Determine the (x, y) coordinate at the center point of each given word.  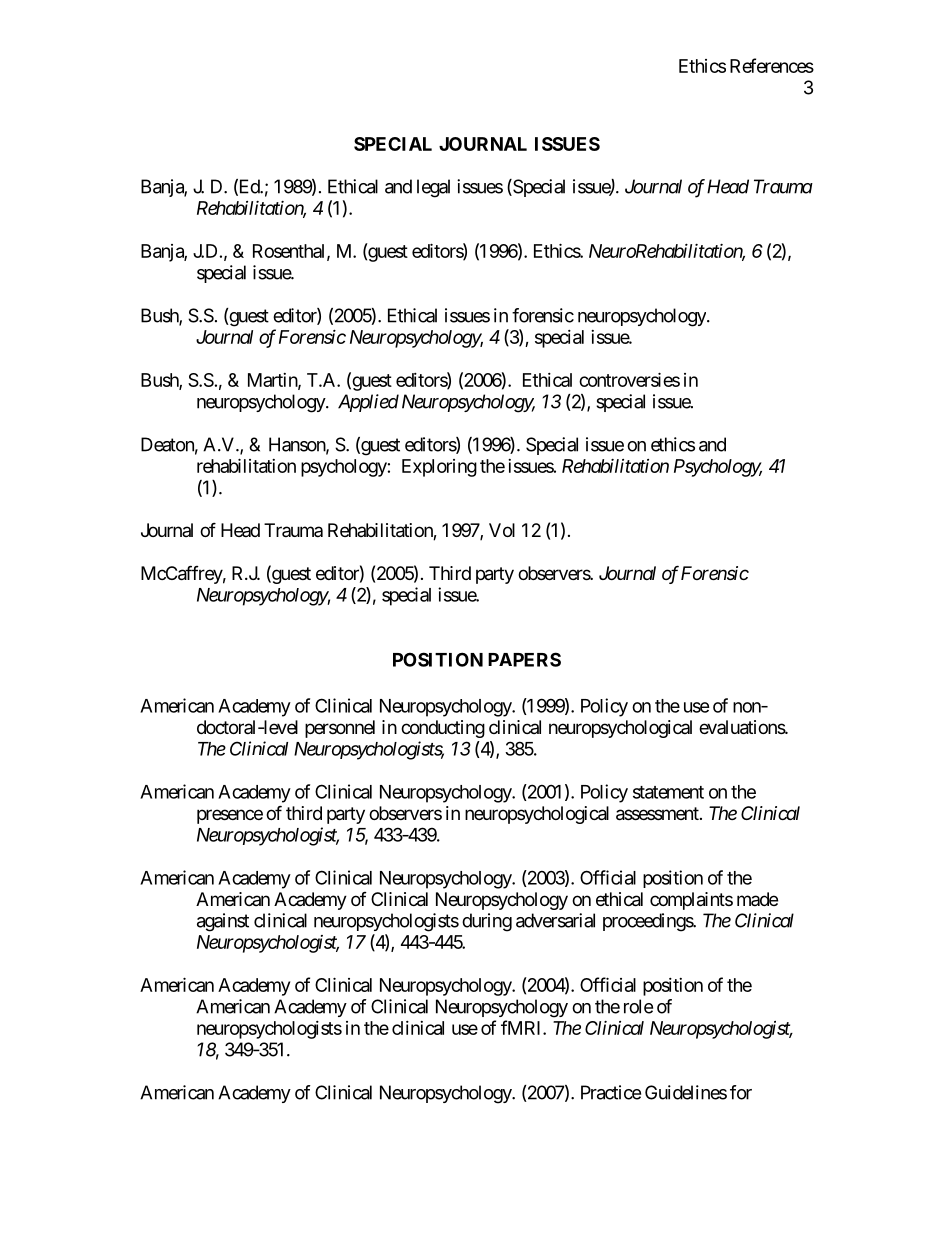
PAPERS (524, 659)
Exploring (439, 468)
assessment (658, 814)
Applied (368, 403)
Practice (611, 1092)
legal (433, 188)
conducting (443, 729)
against (223, 922)
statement (668, 792)
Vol (502, 530)
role (638, 1006)
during (487, 922)
